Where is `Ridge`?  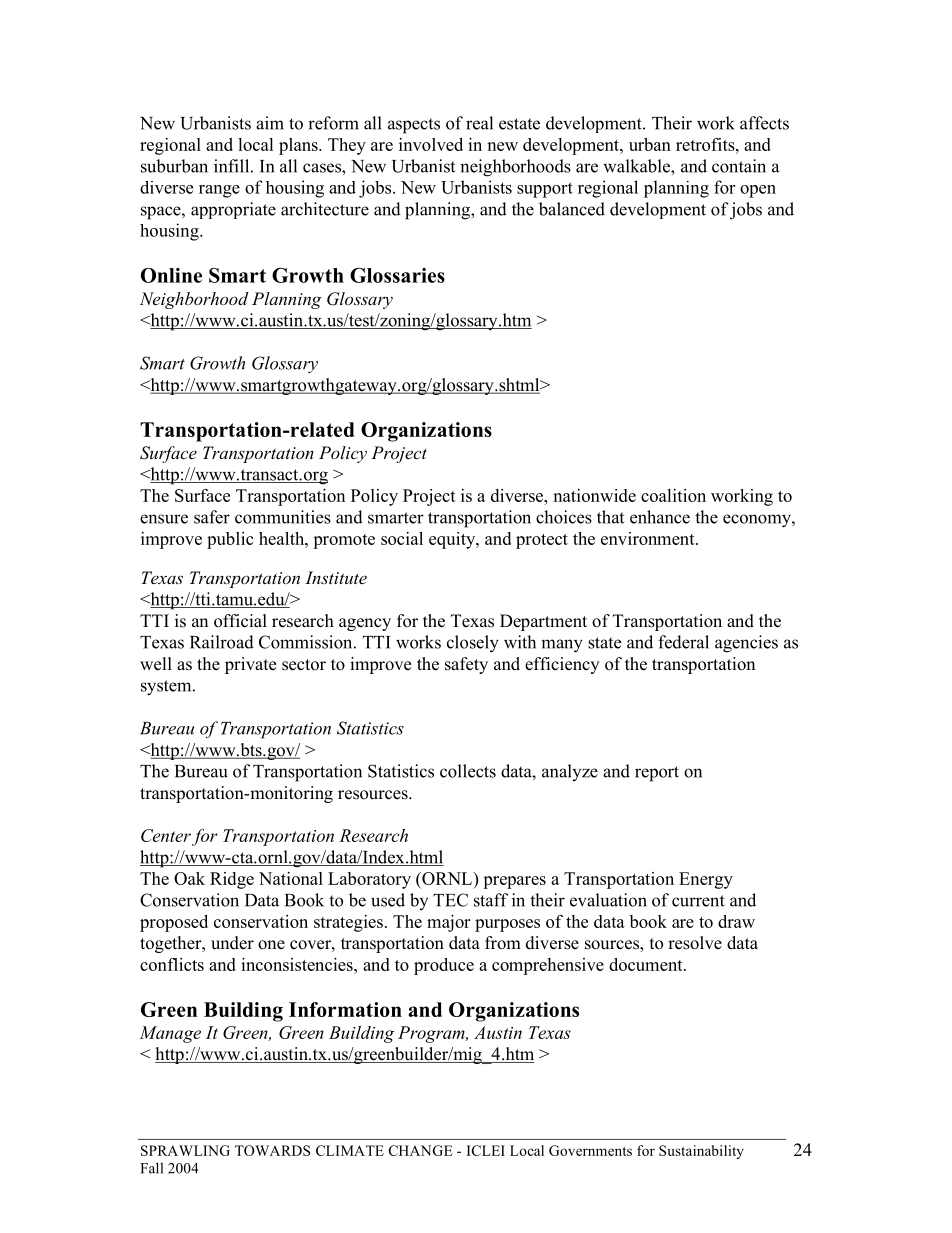
Ridge is located at coordinates (232, 880).
